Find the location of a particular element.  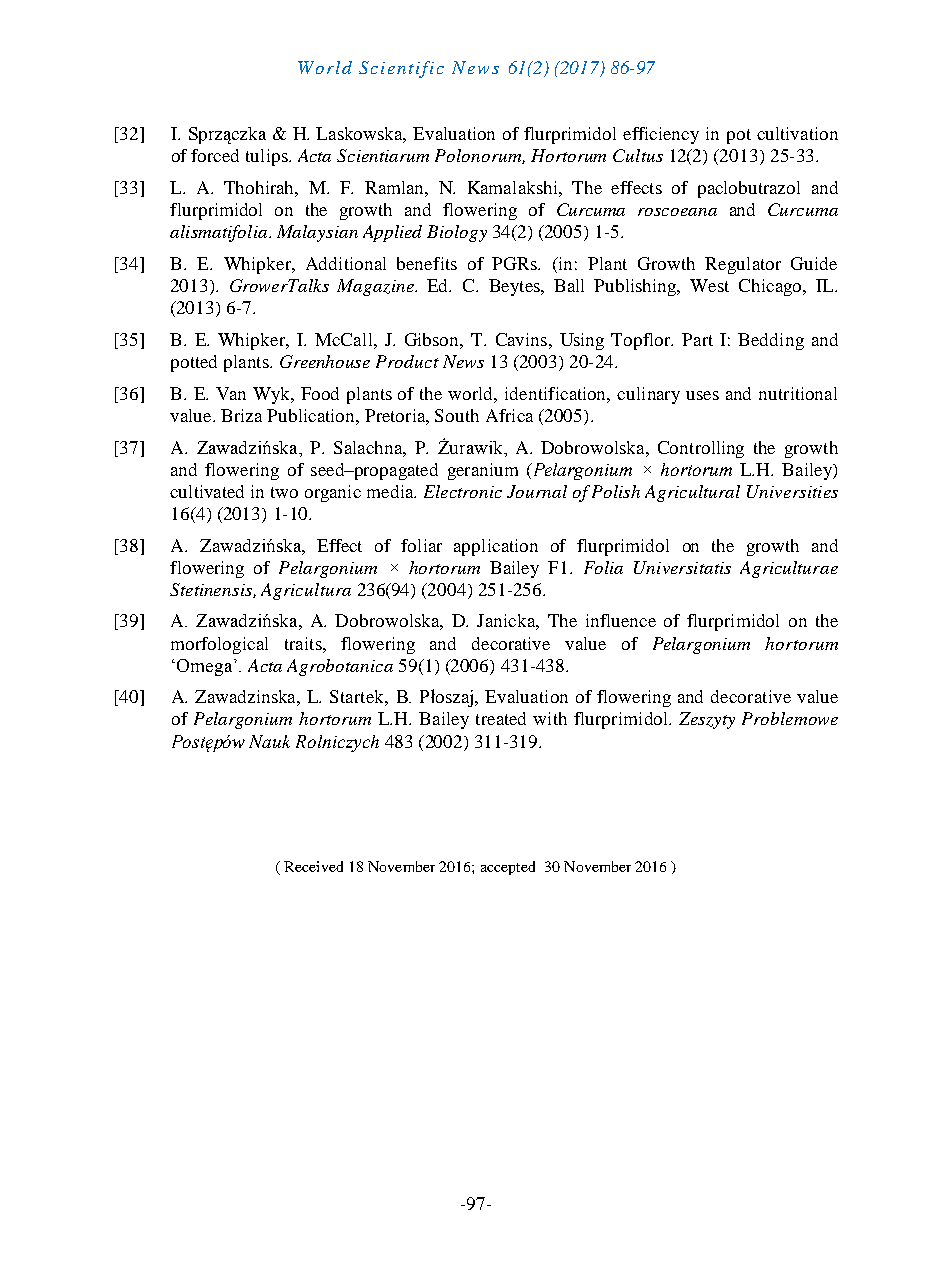

Received is located at coordinates (313, 866).
